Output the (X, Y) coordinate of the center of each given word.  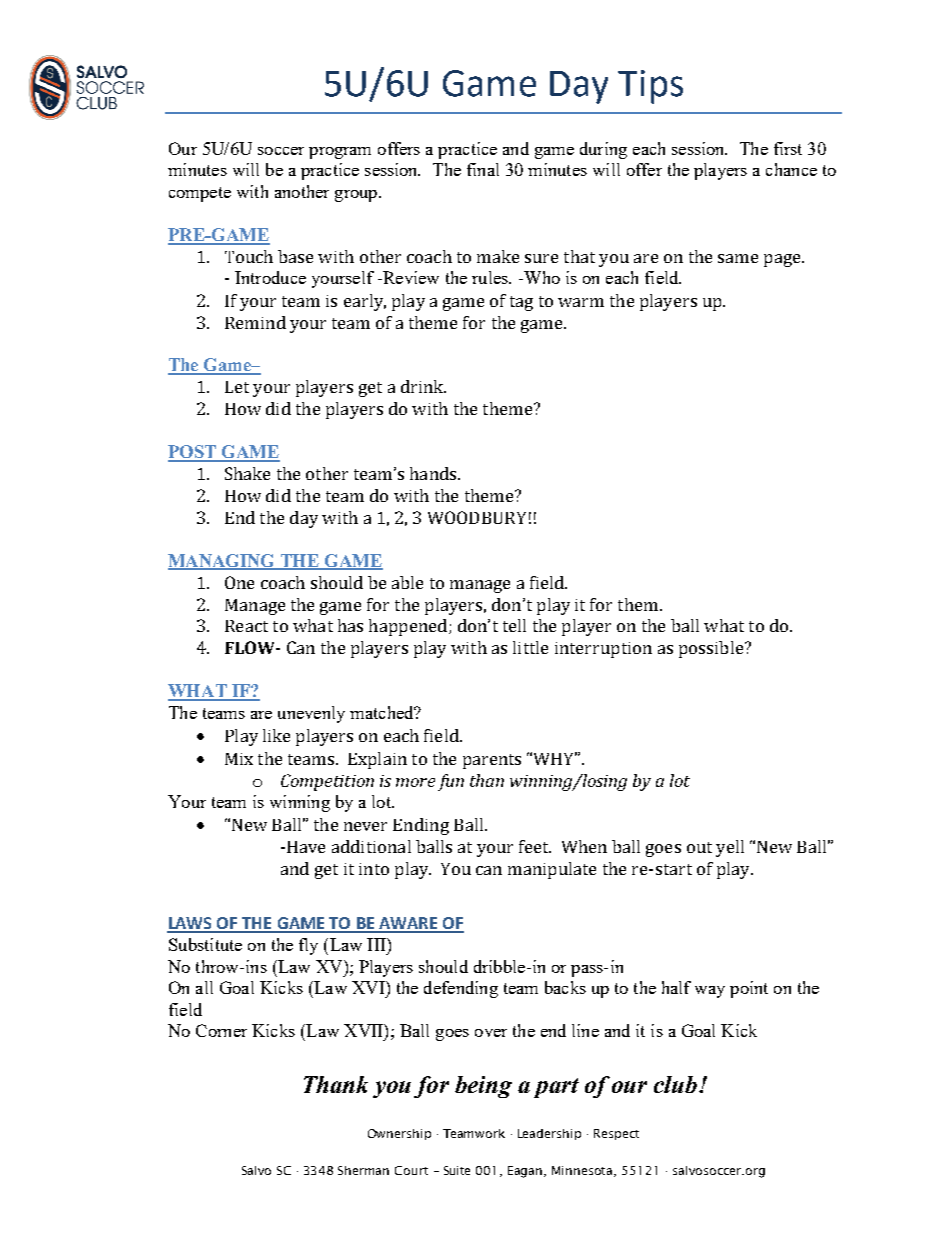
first (788, 148)
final (483, 169)
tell (514, 625)
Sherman (363, 1170)
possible (711, 649)
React (246, 626)
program (340, 153)
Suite (457, 1170)
